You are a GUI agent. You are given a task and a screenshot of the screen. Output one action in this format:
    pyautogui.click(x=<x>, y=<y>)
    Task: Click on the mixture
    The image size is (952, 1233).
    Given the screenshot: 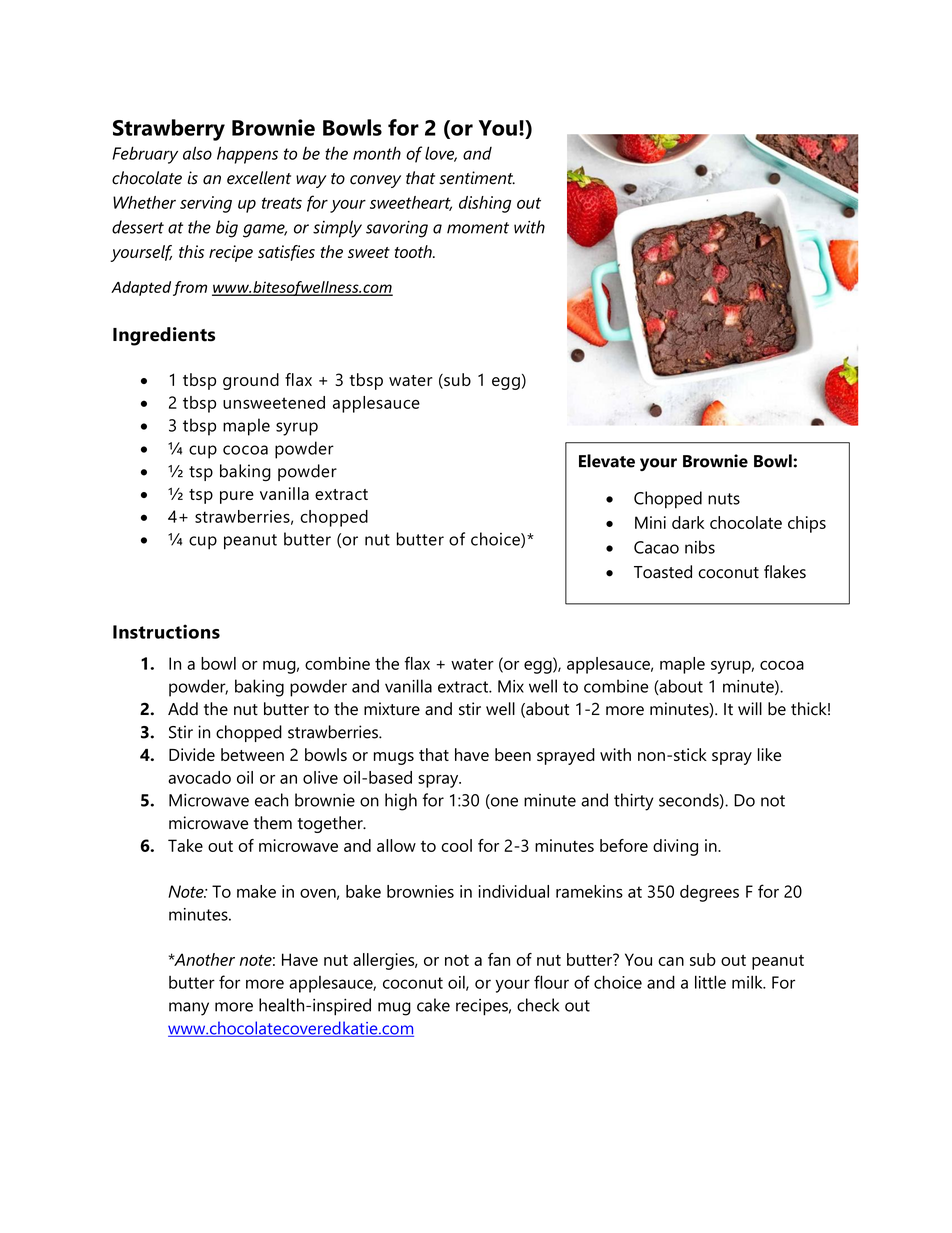 What is the action you would take?
    pyautogui.click(x=392, y=709)
